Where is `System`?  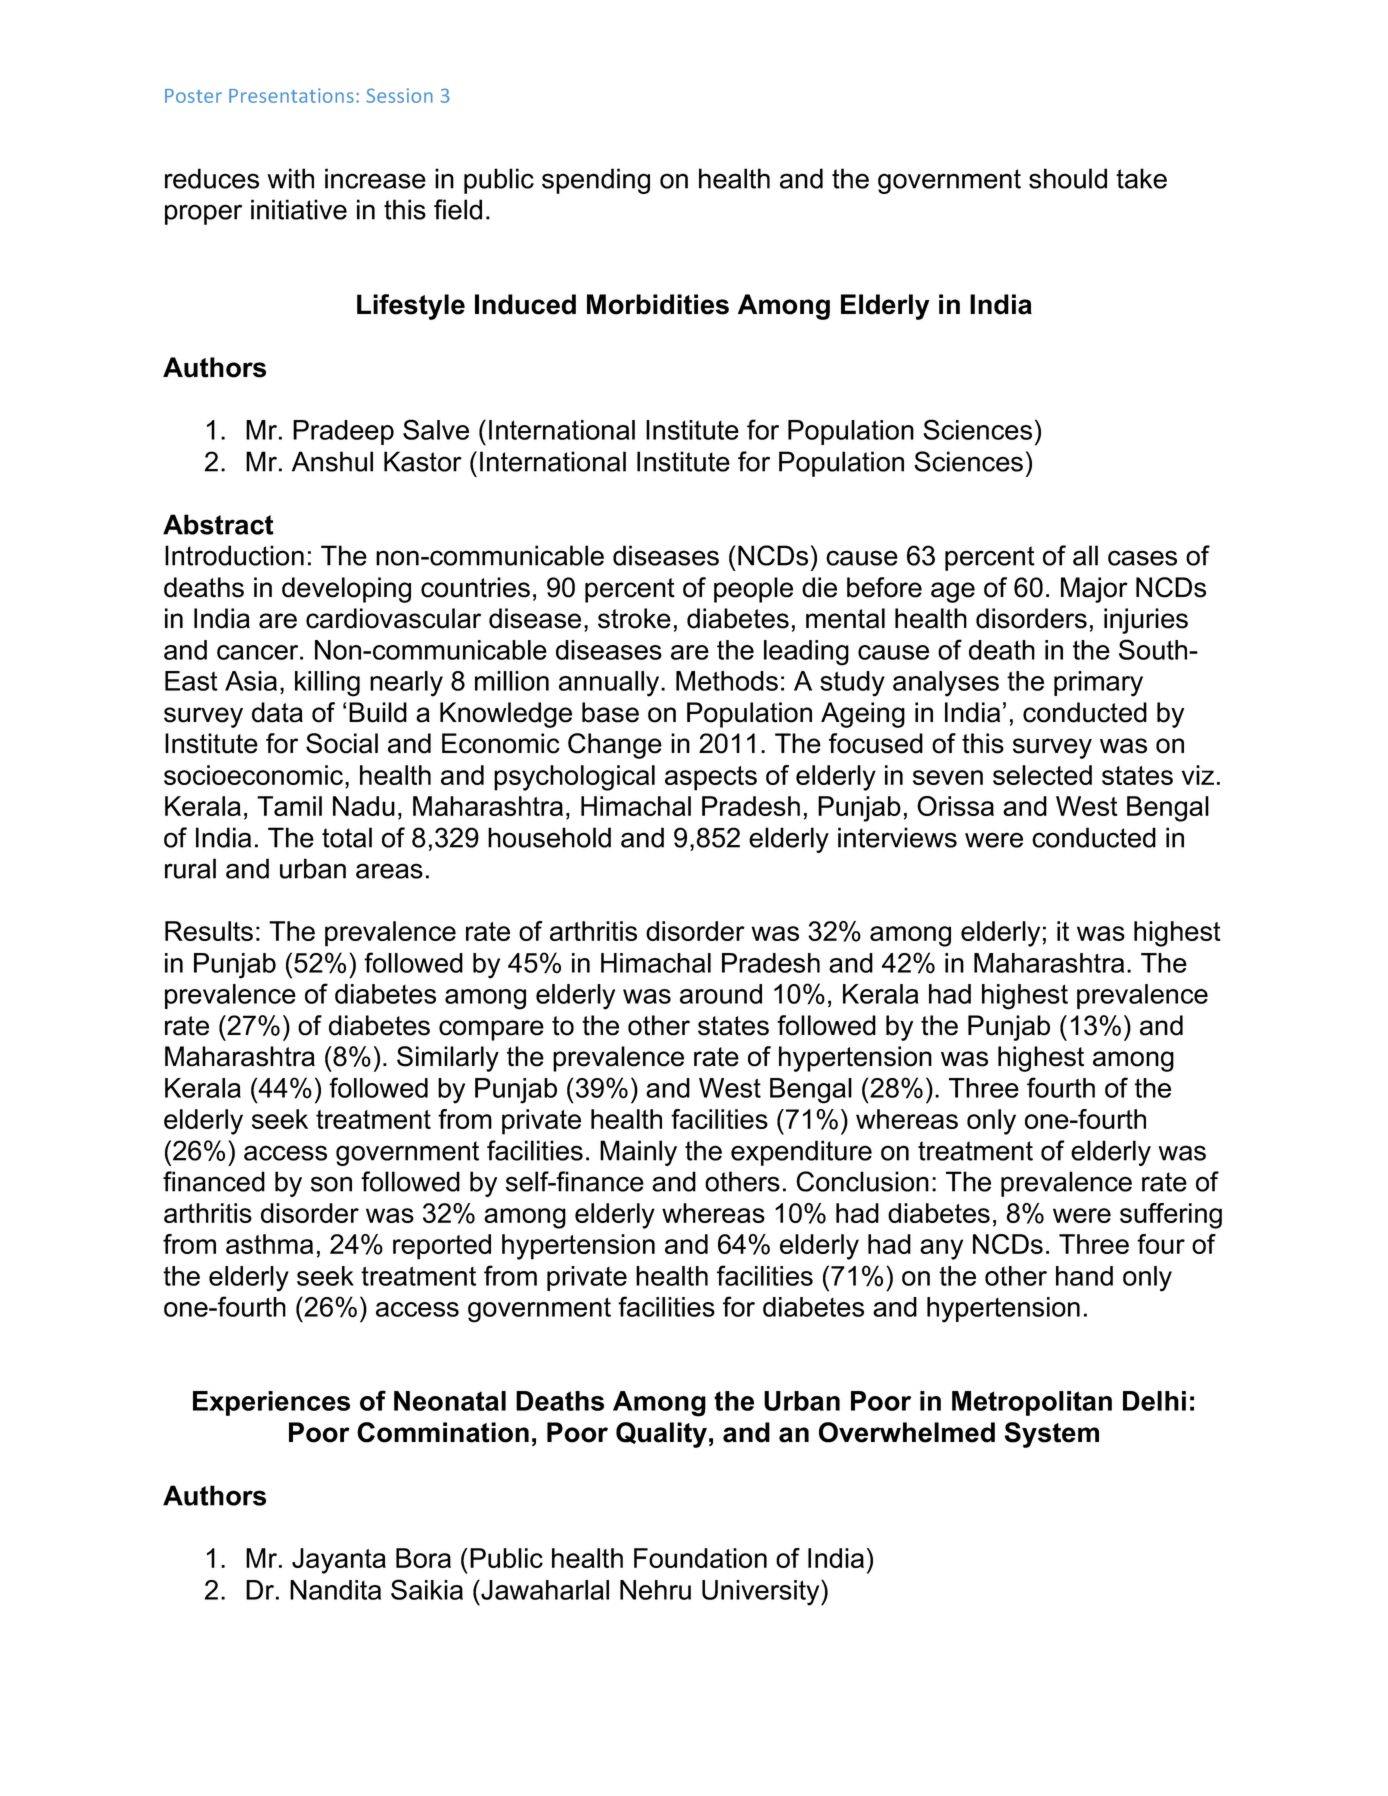 System is located at coordinates (1052, 1435).
